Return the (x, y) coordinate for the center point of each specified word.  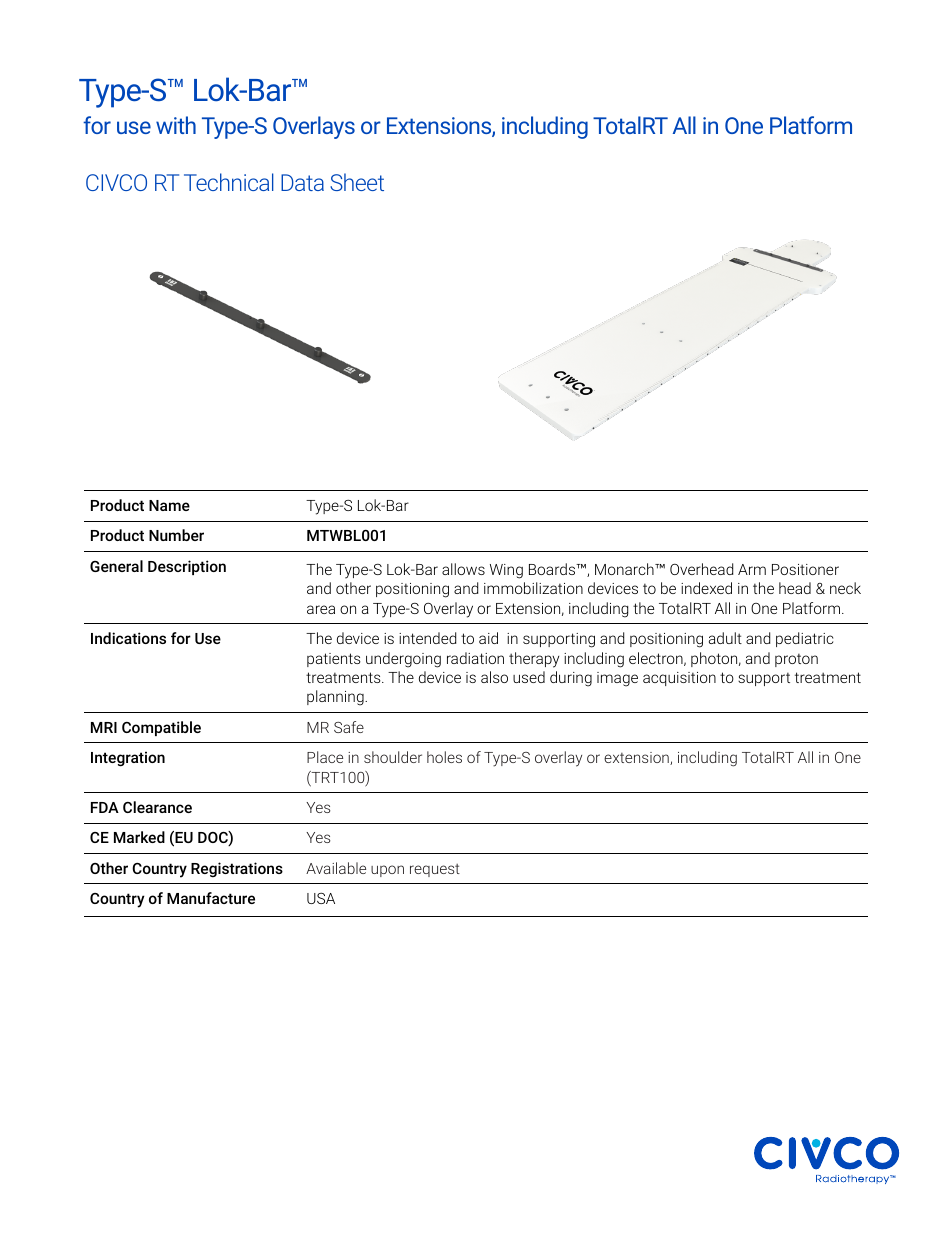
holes (444, 757)
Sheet (357, 182)
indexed (706, 588)
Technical (229, 182)
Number (176, 535)
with (176, 125)
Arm (752, 569)
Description (187, 567)
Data (302, 182)
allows (463, 569)
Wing (506, 571)
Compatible (161, 728)
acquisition (679, 679)
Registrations (237, 870)
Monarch (625, 569)
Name (169, 505)
